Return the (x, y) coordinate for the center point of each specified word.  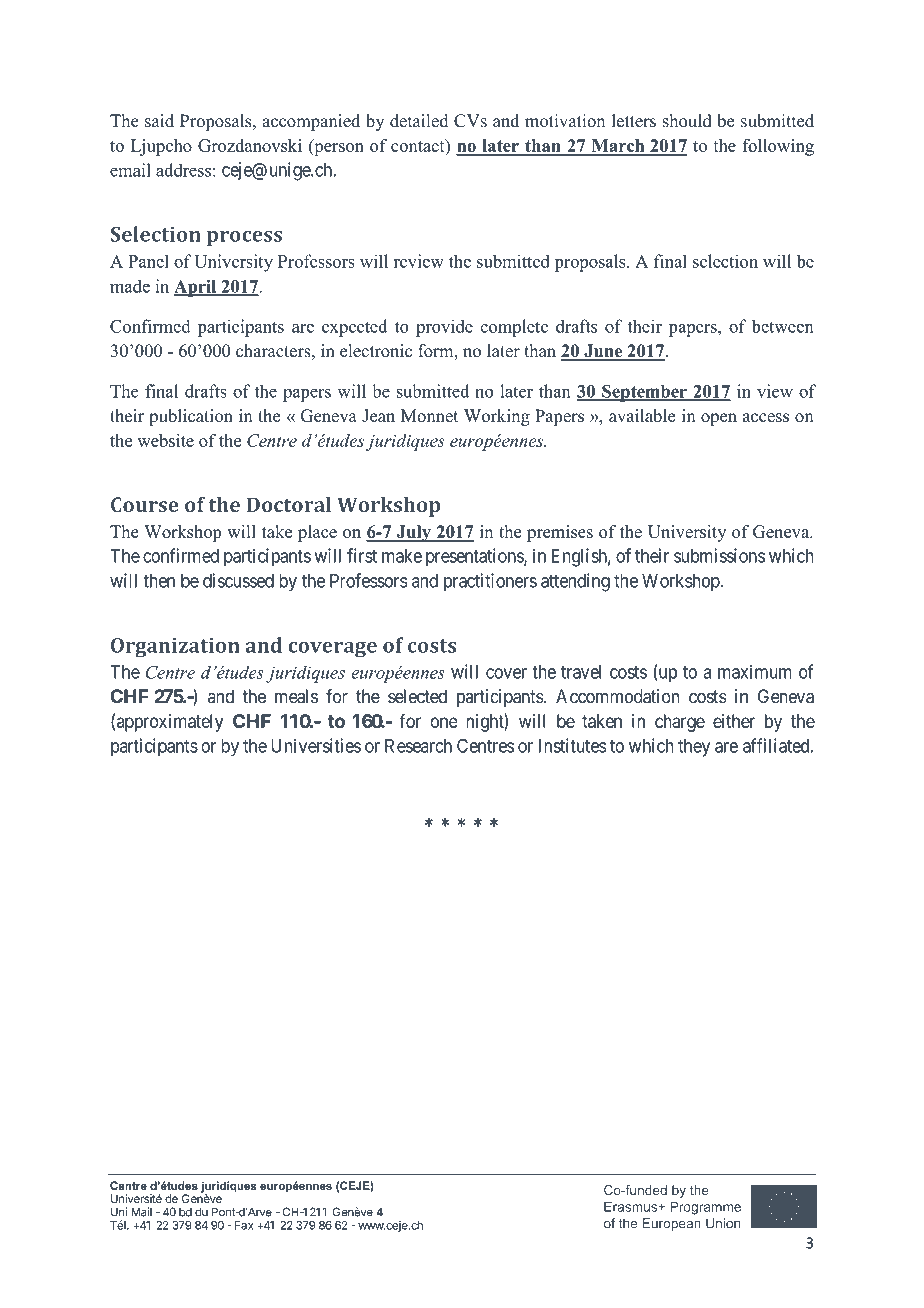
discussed (238, 580)
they (694, 748)
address (183, 170)
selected (417, 696)
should (687, 121)
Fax (244, 1225)
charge (680, 723)
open (719, 419)
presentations (475, 557)
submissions (719, 555)
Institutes (573, 745)
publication (191, 417)
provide (444, 328)
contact (419, 145)
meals (296, 696)
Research (418, 746)
